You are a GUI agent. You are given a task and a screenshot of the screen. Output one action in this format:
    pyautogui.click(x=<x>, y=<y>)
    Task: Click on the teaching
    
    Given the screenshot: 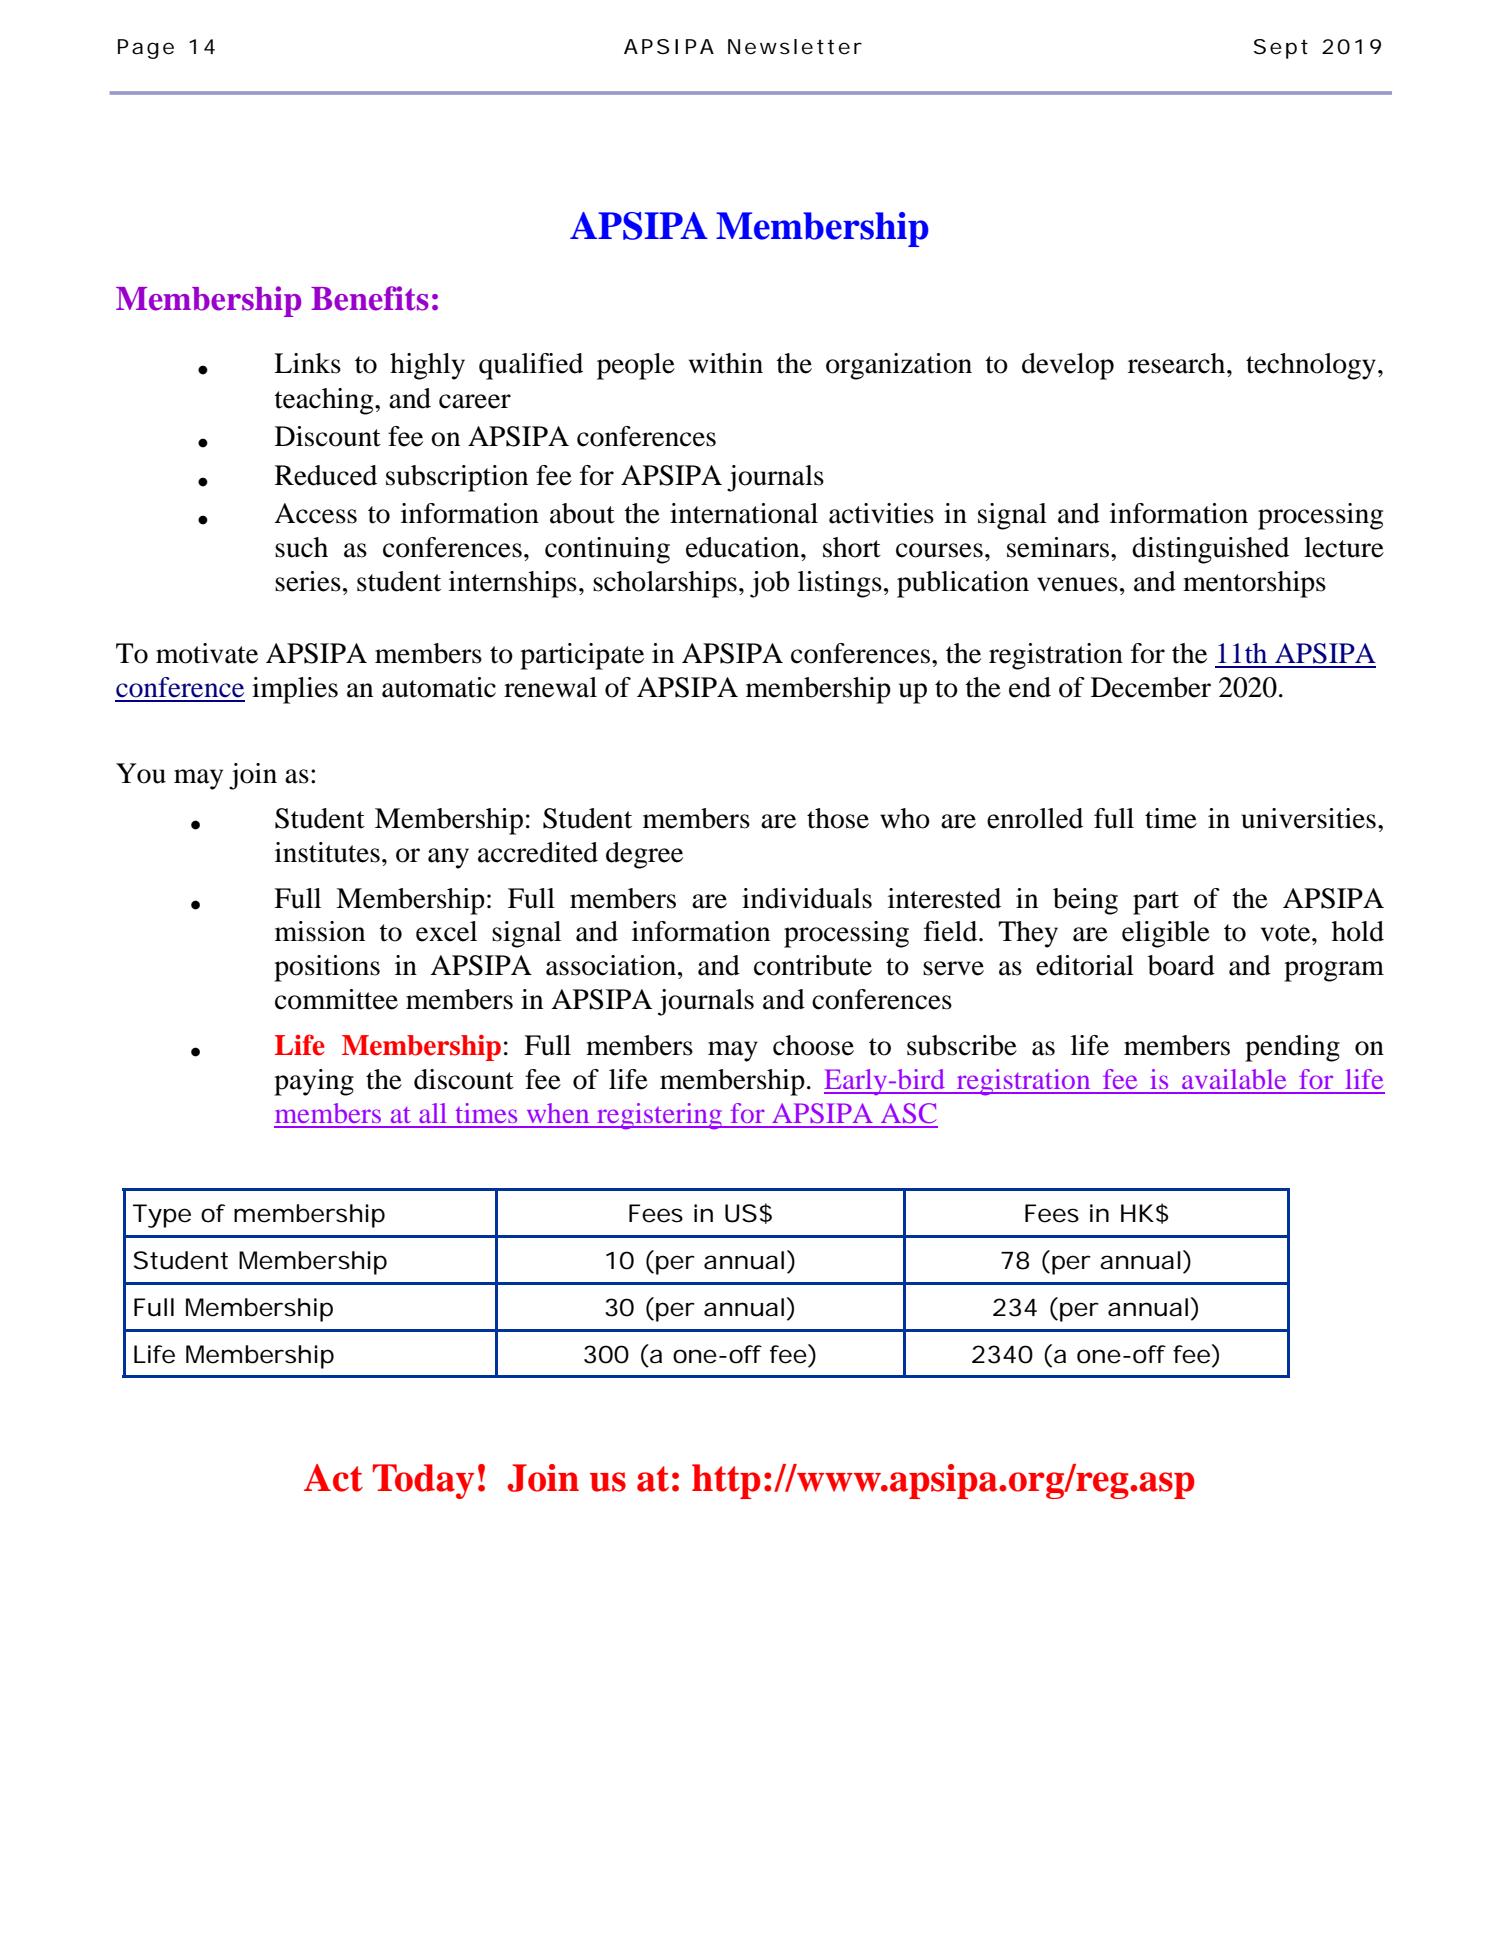 What is the action you would take?
    pyautogui.click(x=325, y=401)
